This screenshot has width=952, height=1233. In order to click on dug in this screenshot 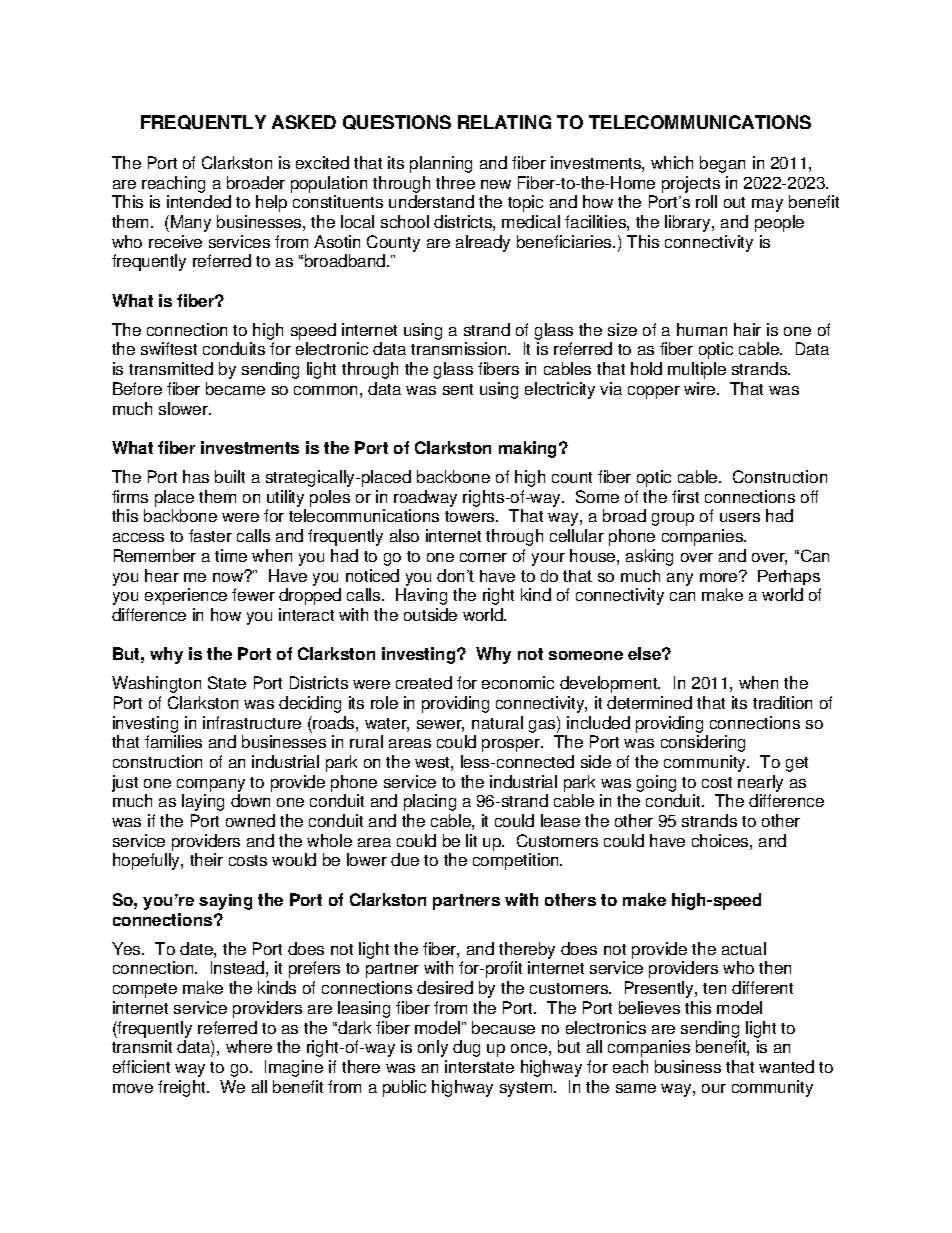, I will do `click(466, 1048)`.
